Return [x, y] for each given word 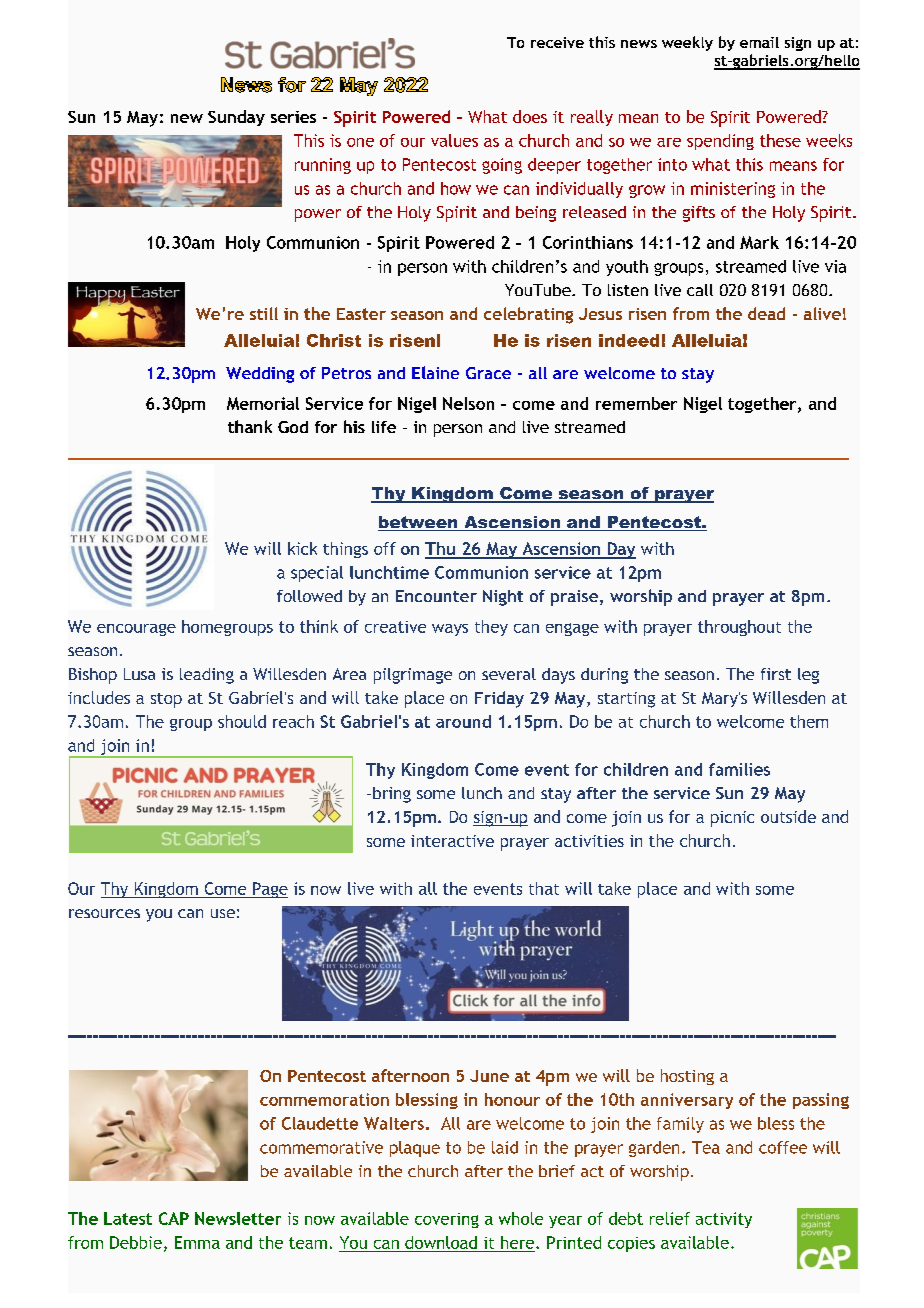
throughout [739, 628]
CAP [174, 1218]
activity [724, 1220]
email [759, 42]
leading [207, 676]
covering [447, 1220]
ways [450, 630]
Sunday [236, 118]
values [454, 140]
